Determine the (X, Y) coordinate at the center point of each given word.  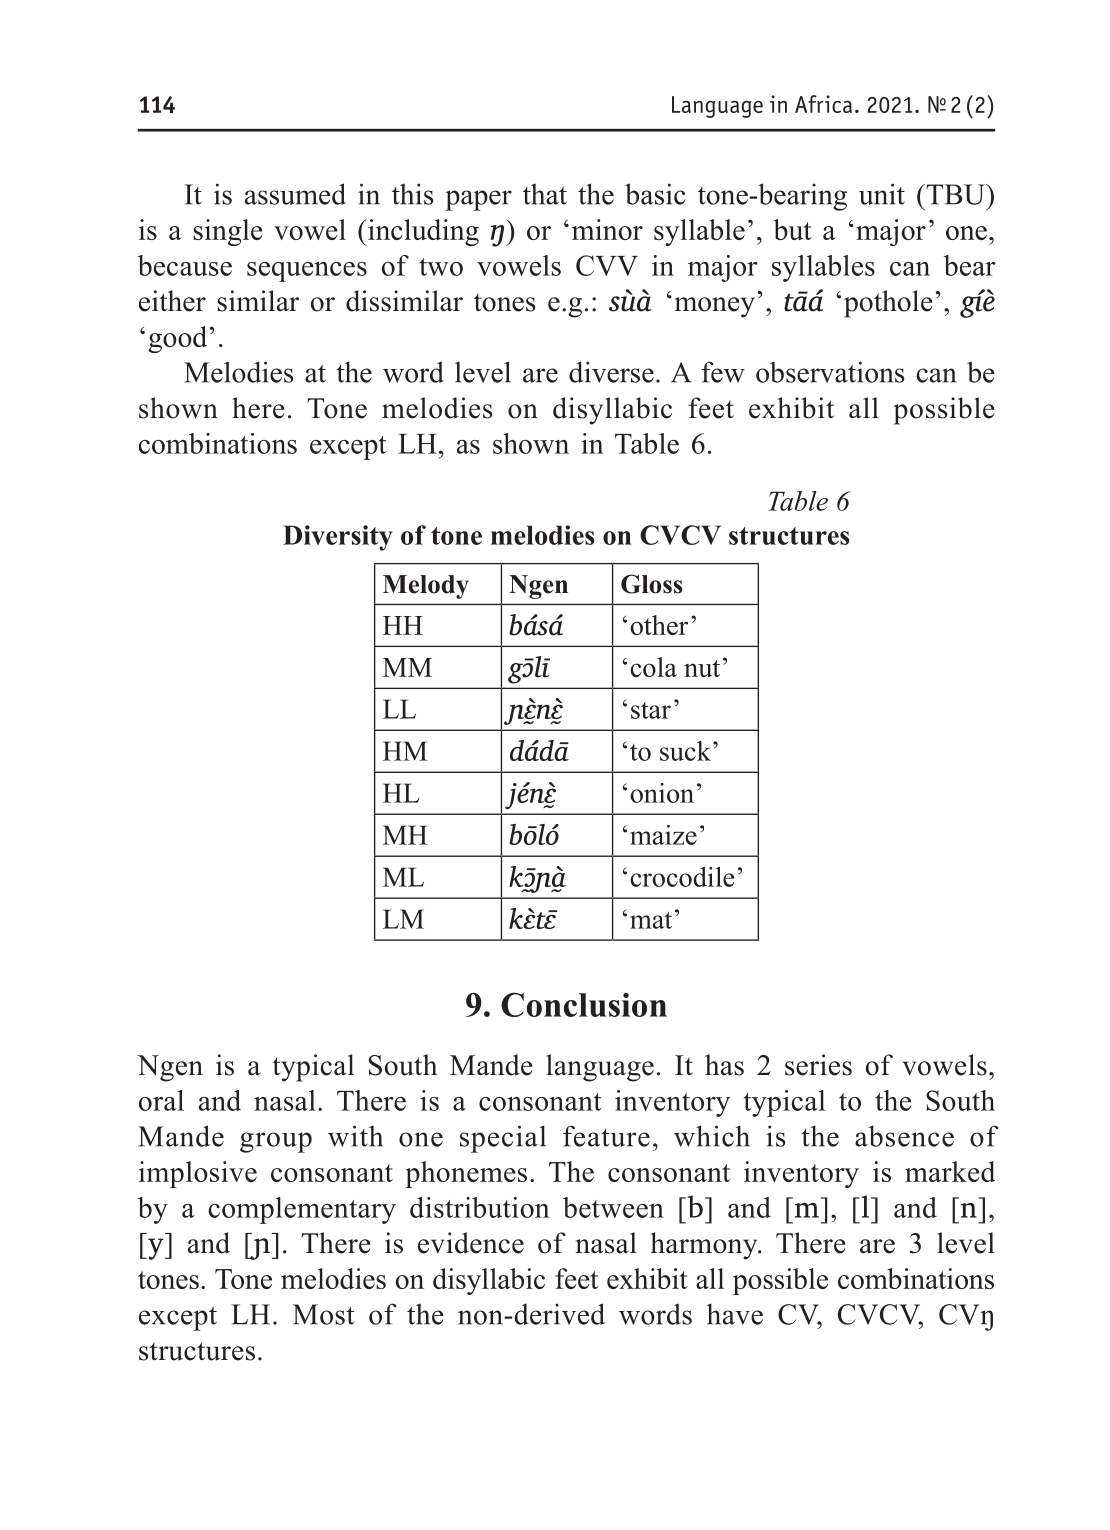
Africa (823, 104)
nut (702, 668)
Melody (426, 587)
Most (323, 1314)
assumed (295, 194)
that (545, 194)
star (651, 710)
